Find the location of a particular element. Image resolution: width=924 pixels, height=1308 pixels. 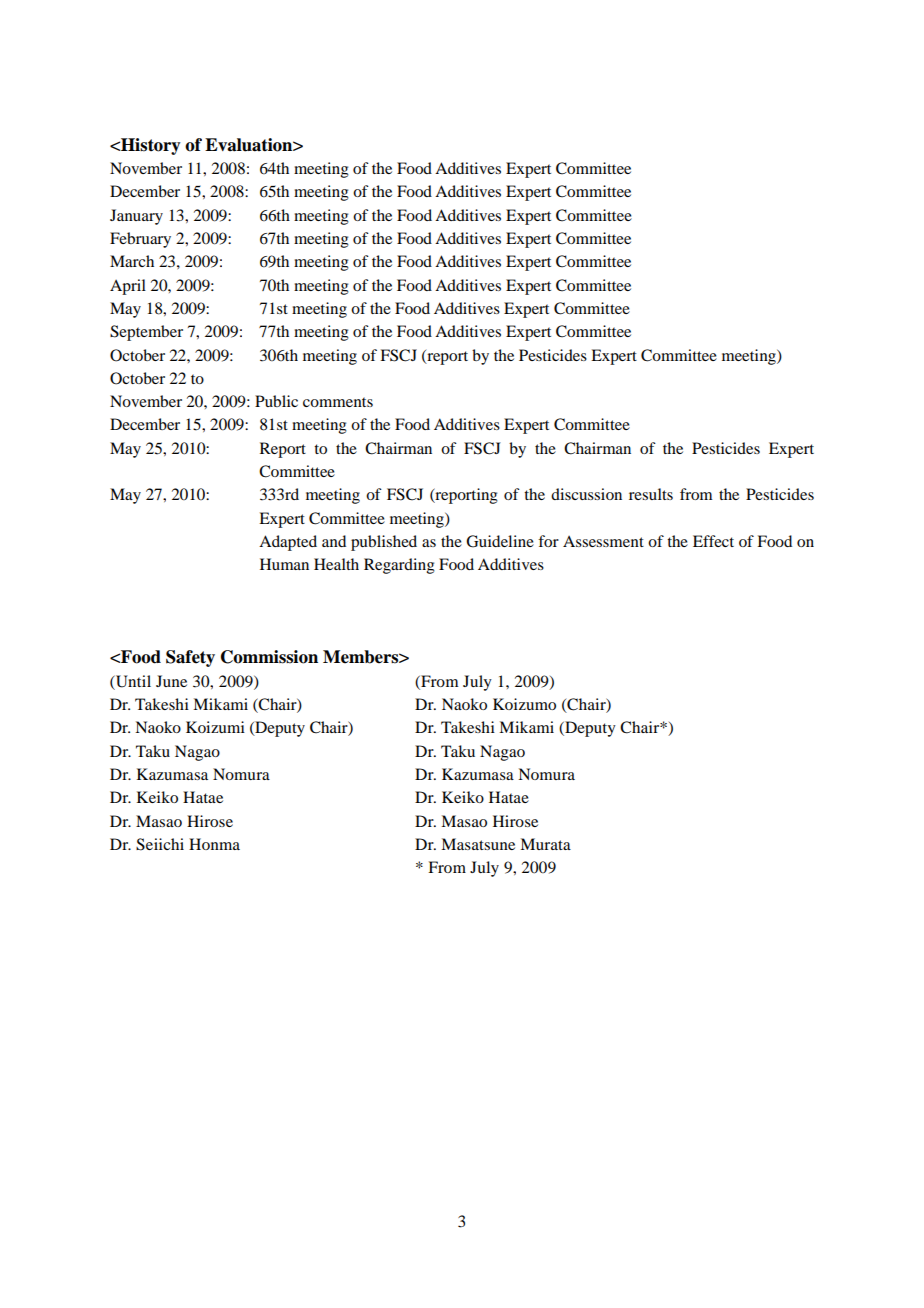

Regarding is located at coordinates (399, 566).
